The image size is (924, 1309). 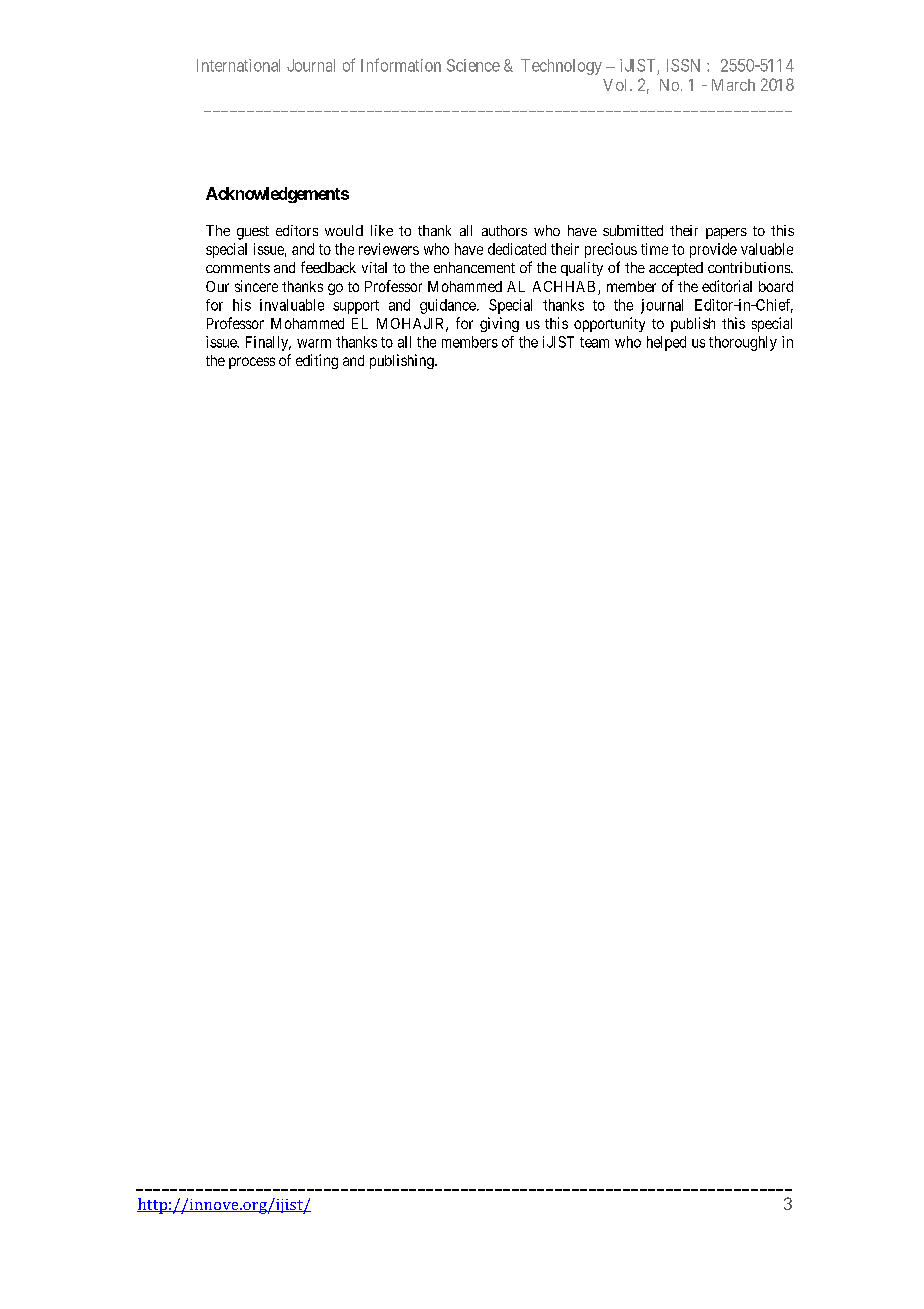 I want to click on would, so click(x=344, y=230).
